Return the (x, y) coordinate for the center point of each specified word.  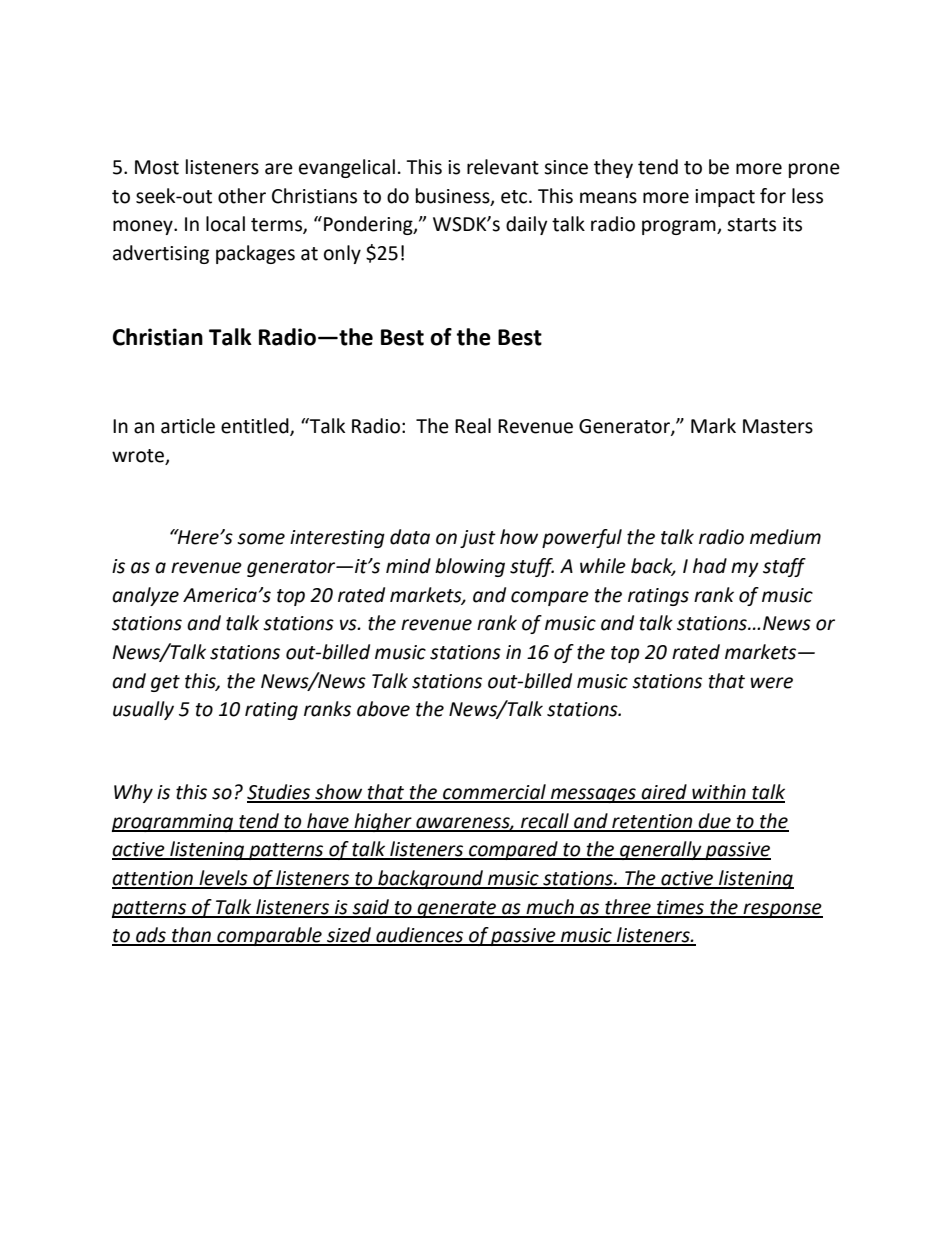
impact (725, 198)
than (191, 936)
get (165, 683)
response (782, 910)
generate (456, 909)
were (771, 683)
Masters (778, 426)
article (188, 426)
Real (473, 426)
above (383, 709)
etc (515, 197)
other (242, 196)
